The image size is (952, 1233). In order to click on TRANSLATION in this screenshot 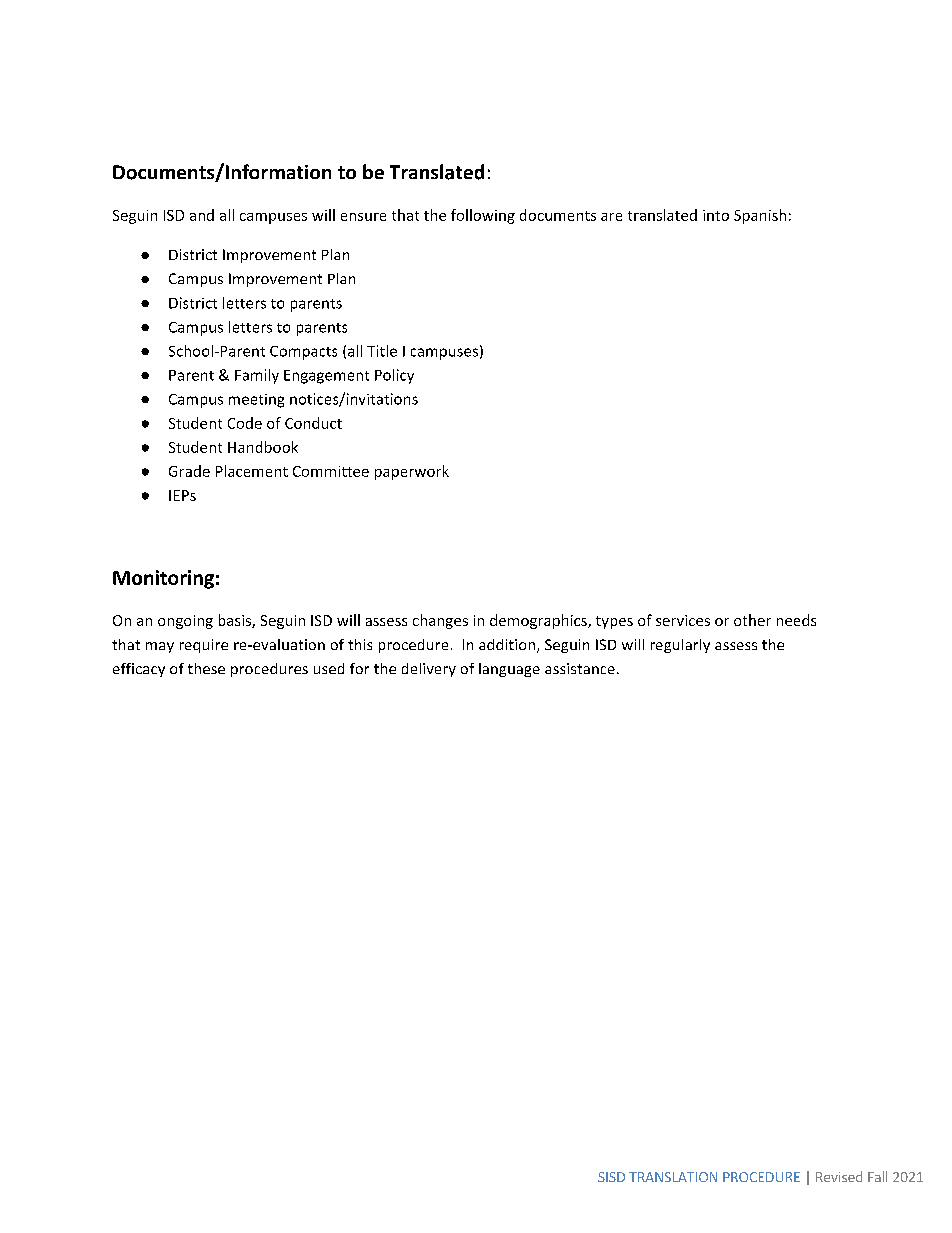, I will do `click(673, 1177)`.
